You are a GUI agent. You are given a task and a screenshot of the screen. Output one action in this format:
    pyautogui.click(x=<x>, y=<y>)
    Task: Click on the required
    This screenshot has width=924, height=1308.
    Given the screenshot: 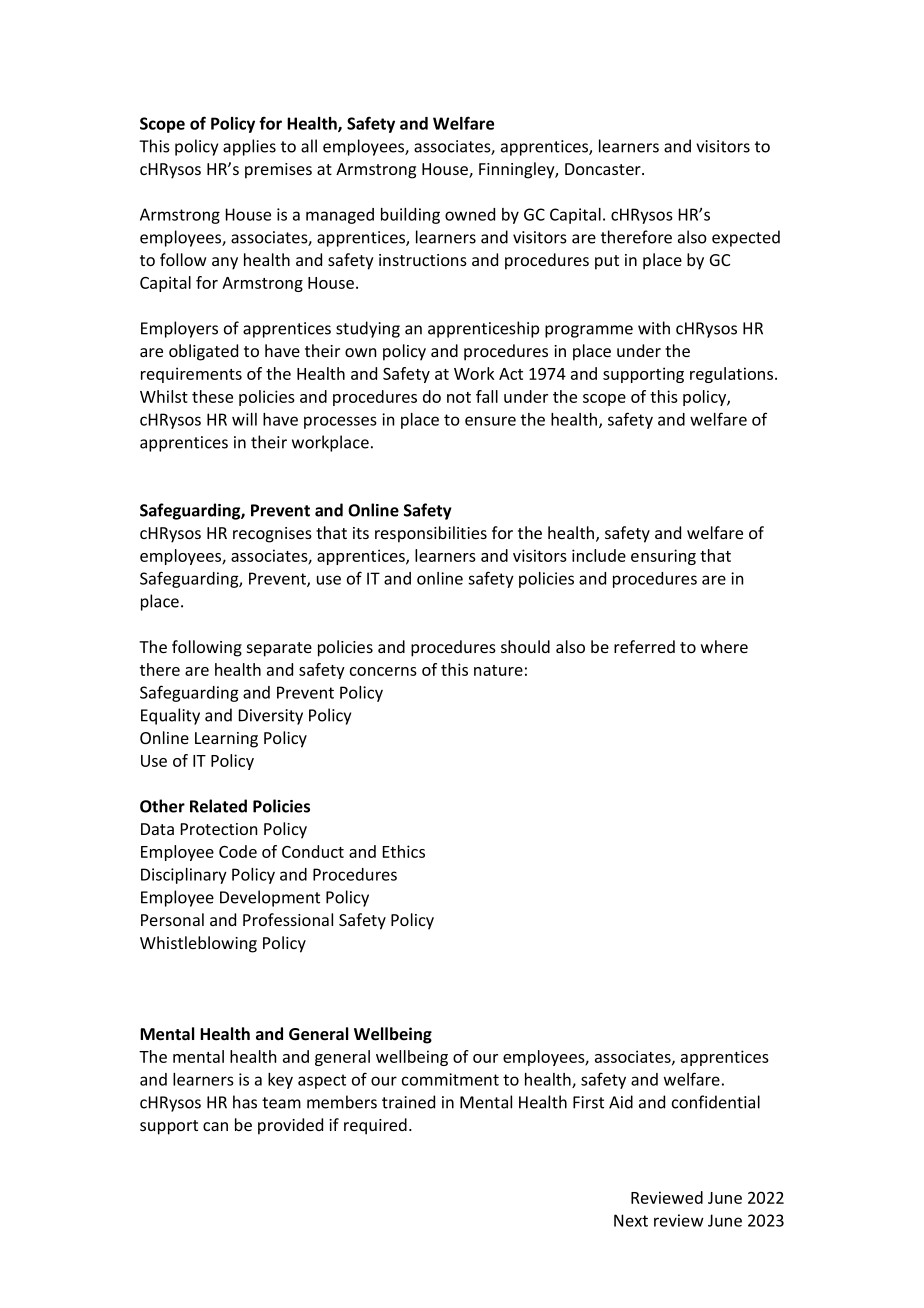 What is the action you would take?
    pyautogui.click(x=375, y=1126)
